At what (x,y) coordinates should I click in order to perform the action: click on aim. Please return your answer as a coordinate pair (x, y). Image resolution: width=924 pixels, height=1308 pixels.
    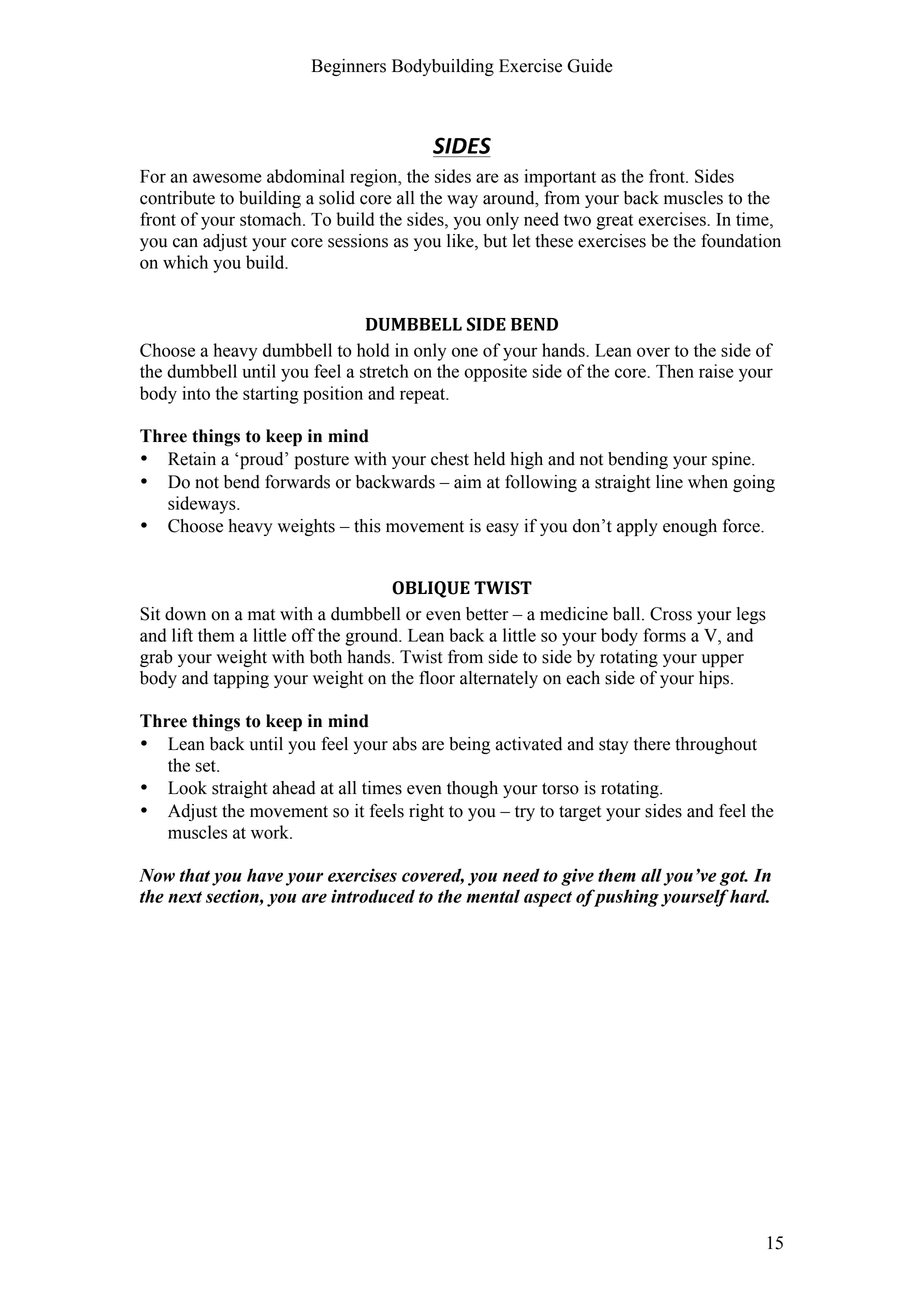
    Looking at the image, I should click on (468, 482).
